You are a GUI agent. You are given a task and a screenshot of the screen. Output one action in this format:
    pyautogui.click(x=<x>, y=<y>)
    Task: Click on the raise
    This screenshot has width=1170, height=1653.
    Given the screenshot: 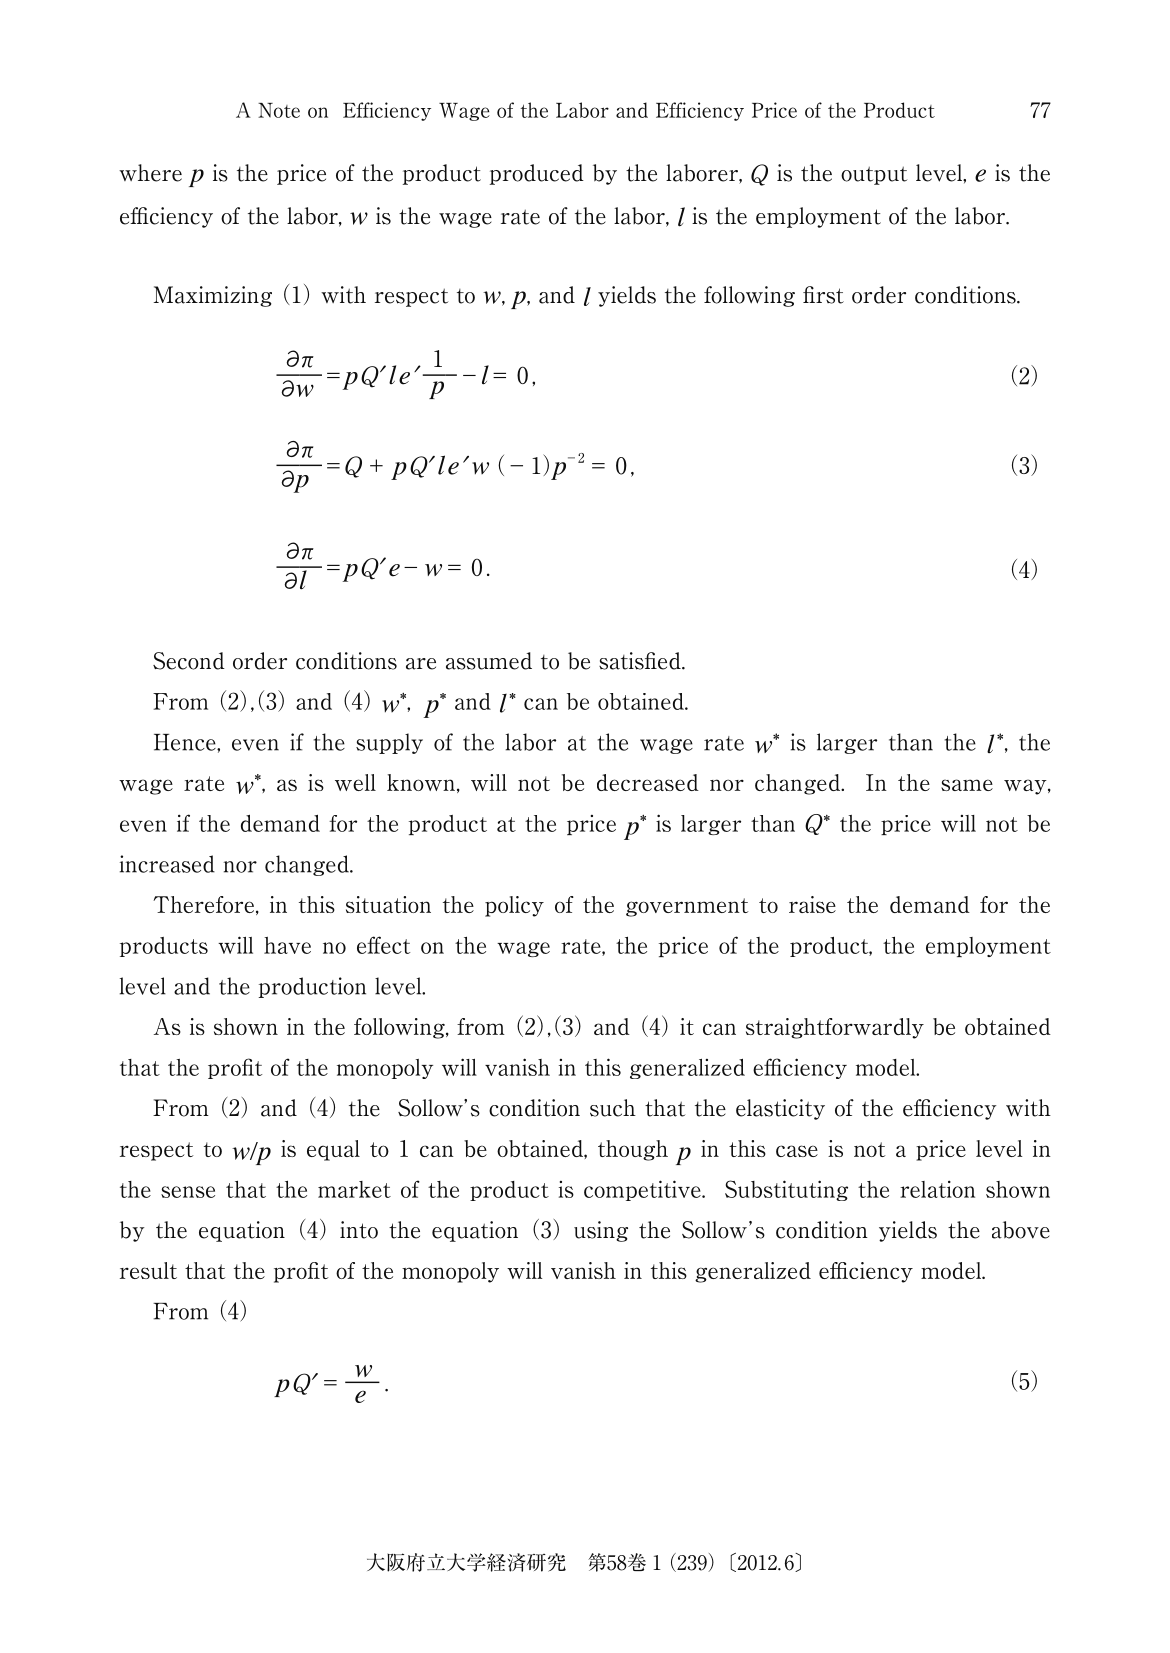 What is the action you would take?
    pyautogui.click(x=812, y=904)
